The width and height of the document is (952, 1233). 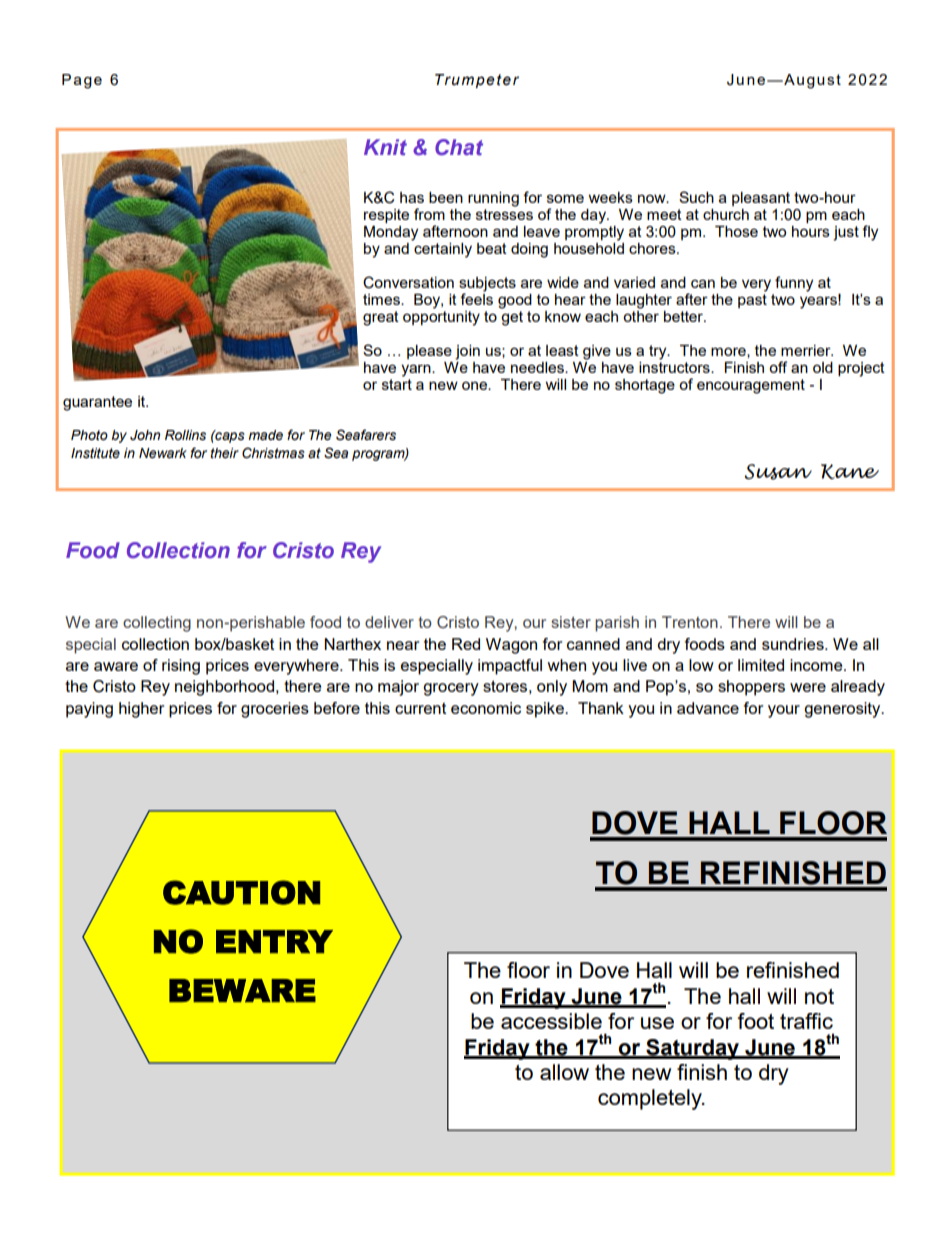 I want to click on Trumpeter, so click(x=477, y=81).
